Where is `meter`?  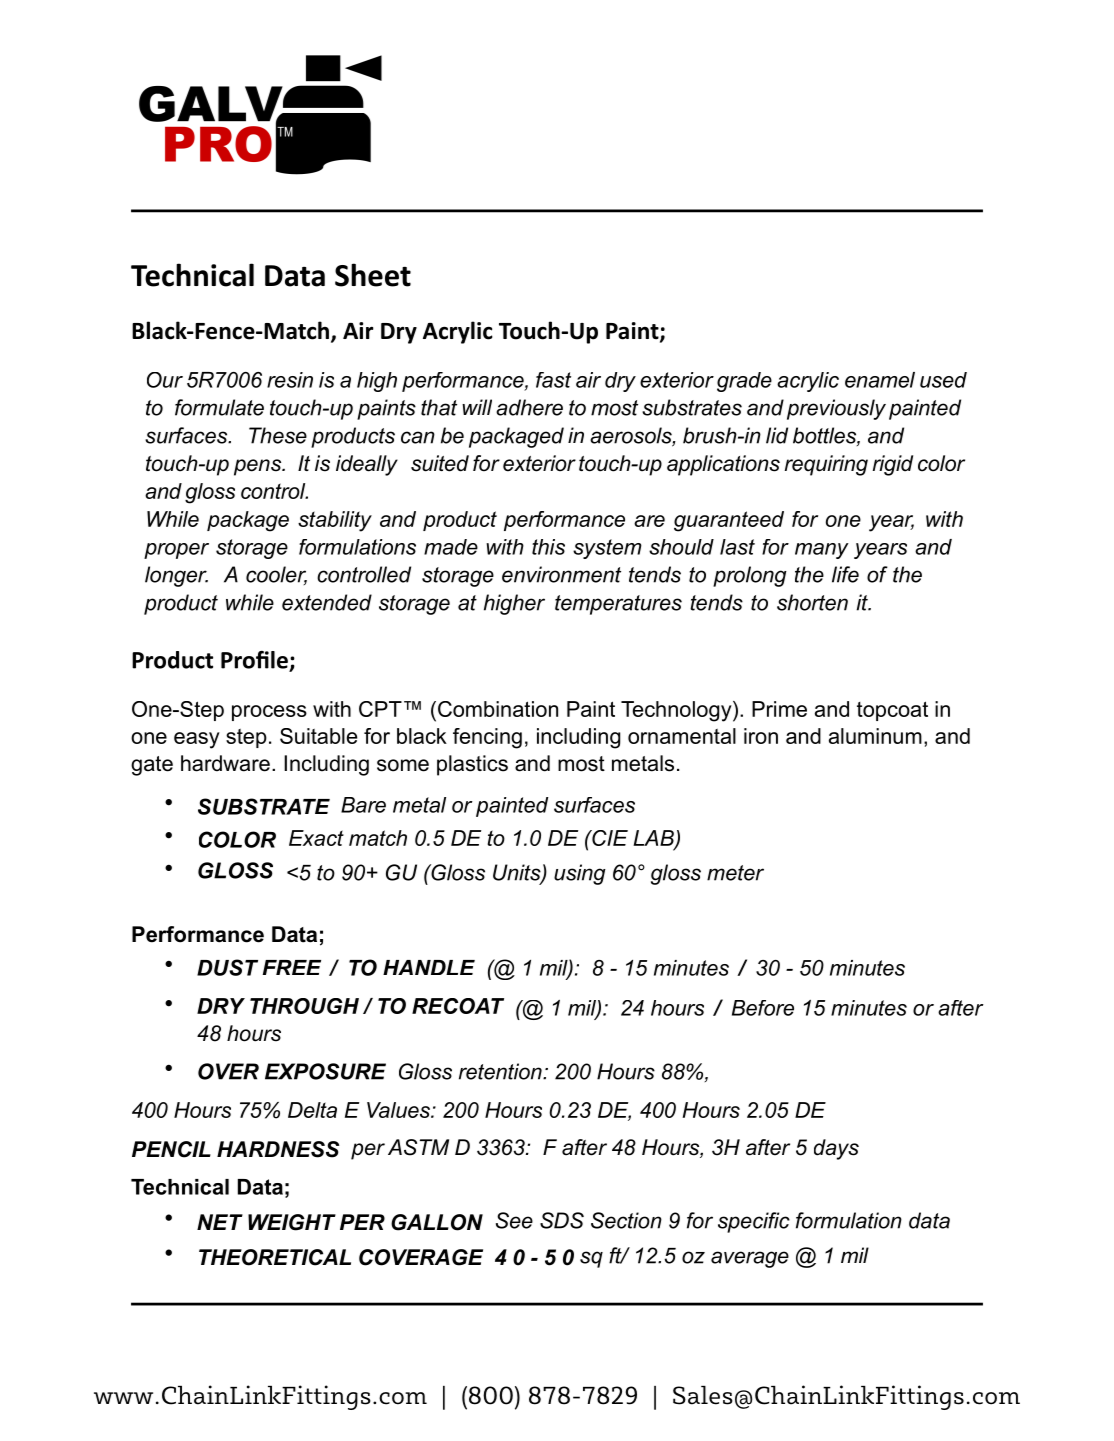
meter is located at coordinates (735, 873).
